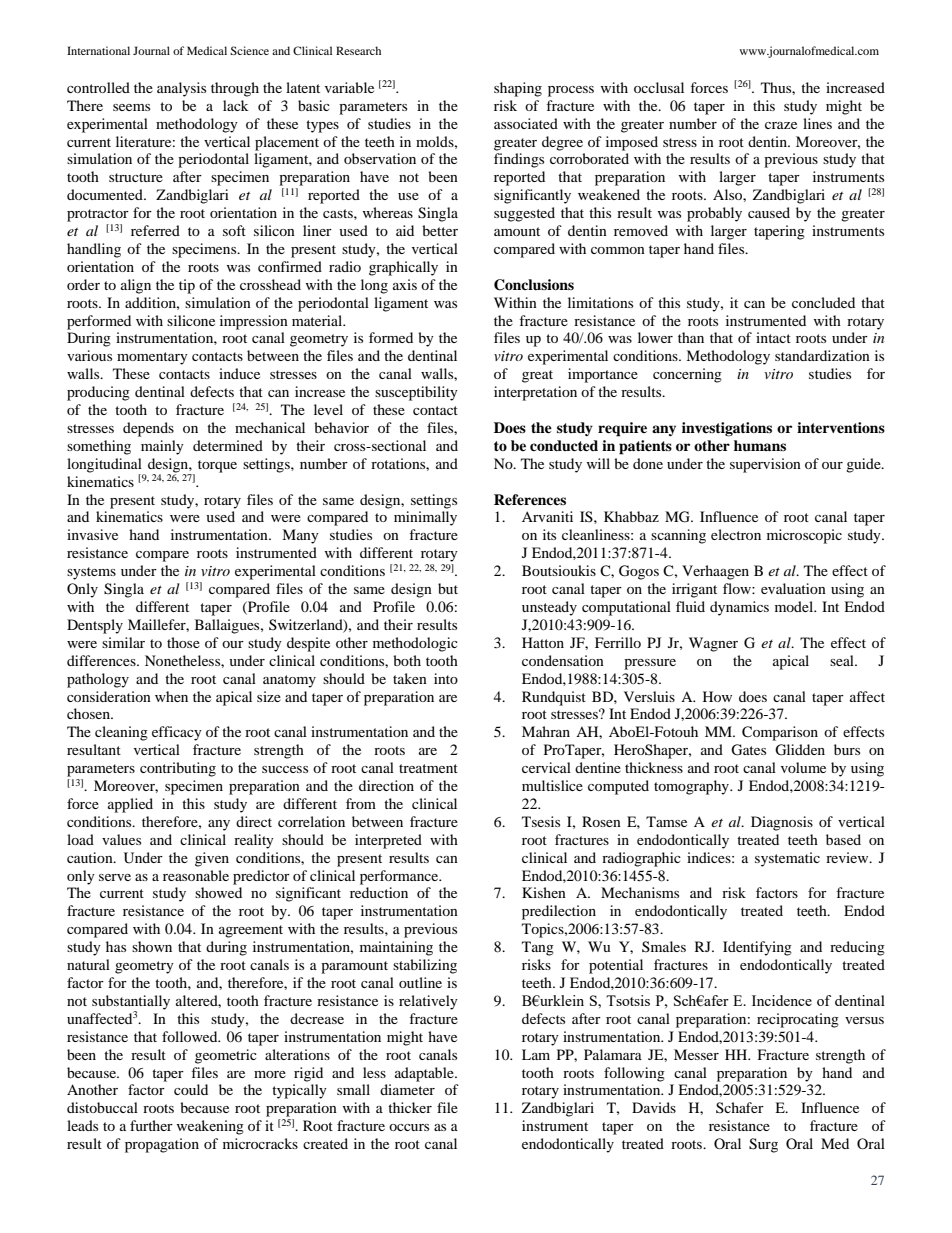  I want to click on unsteady, so click(549, 608).
